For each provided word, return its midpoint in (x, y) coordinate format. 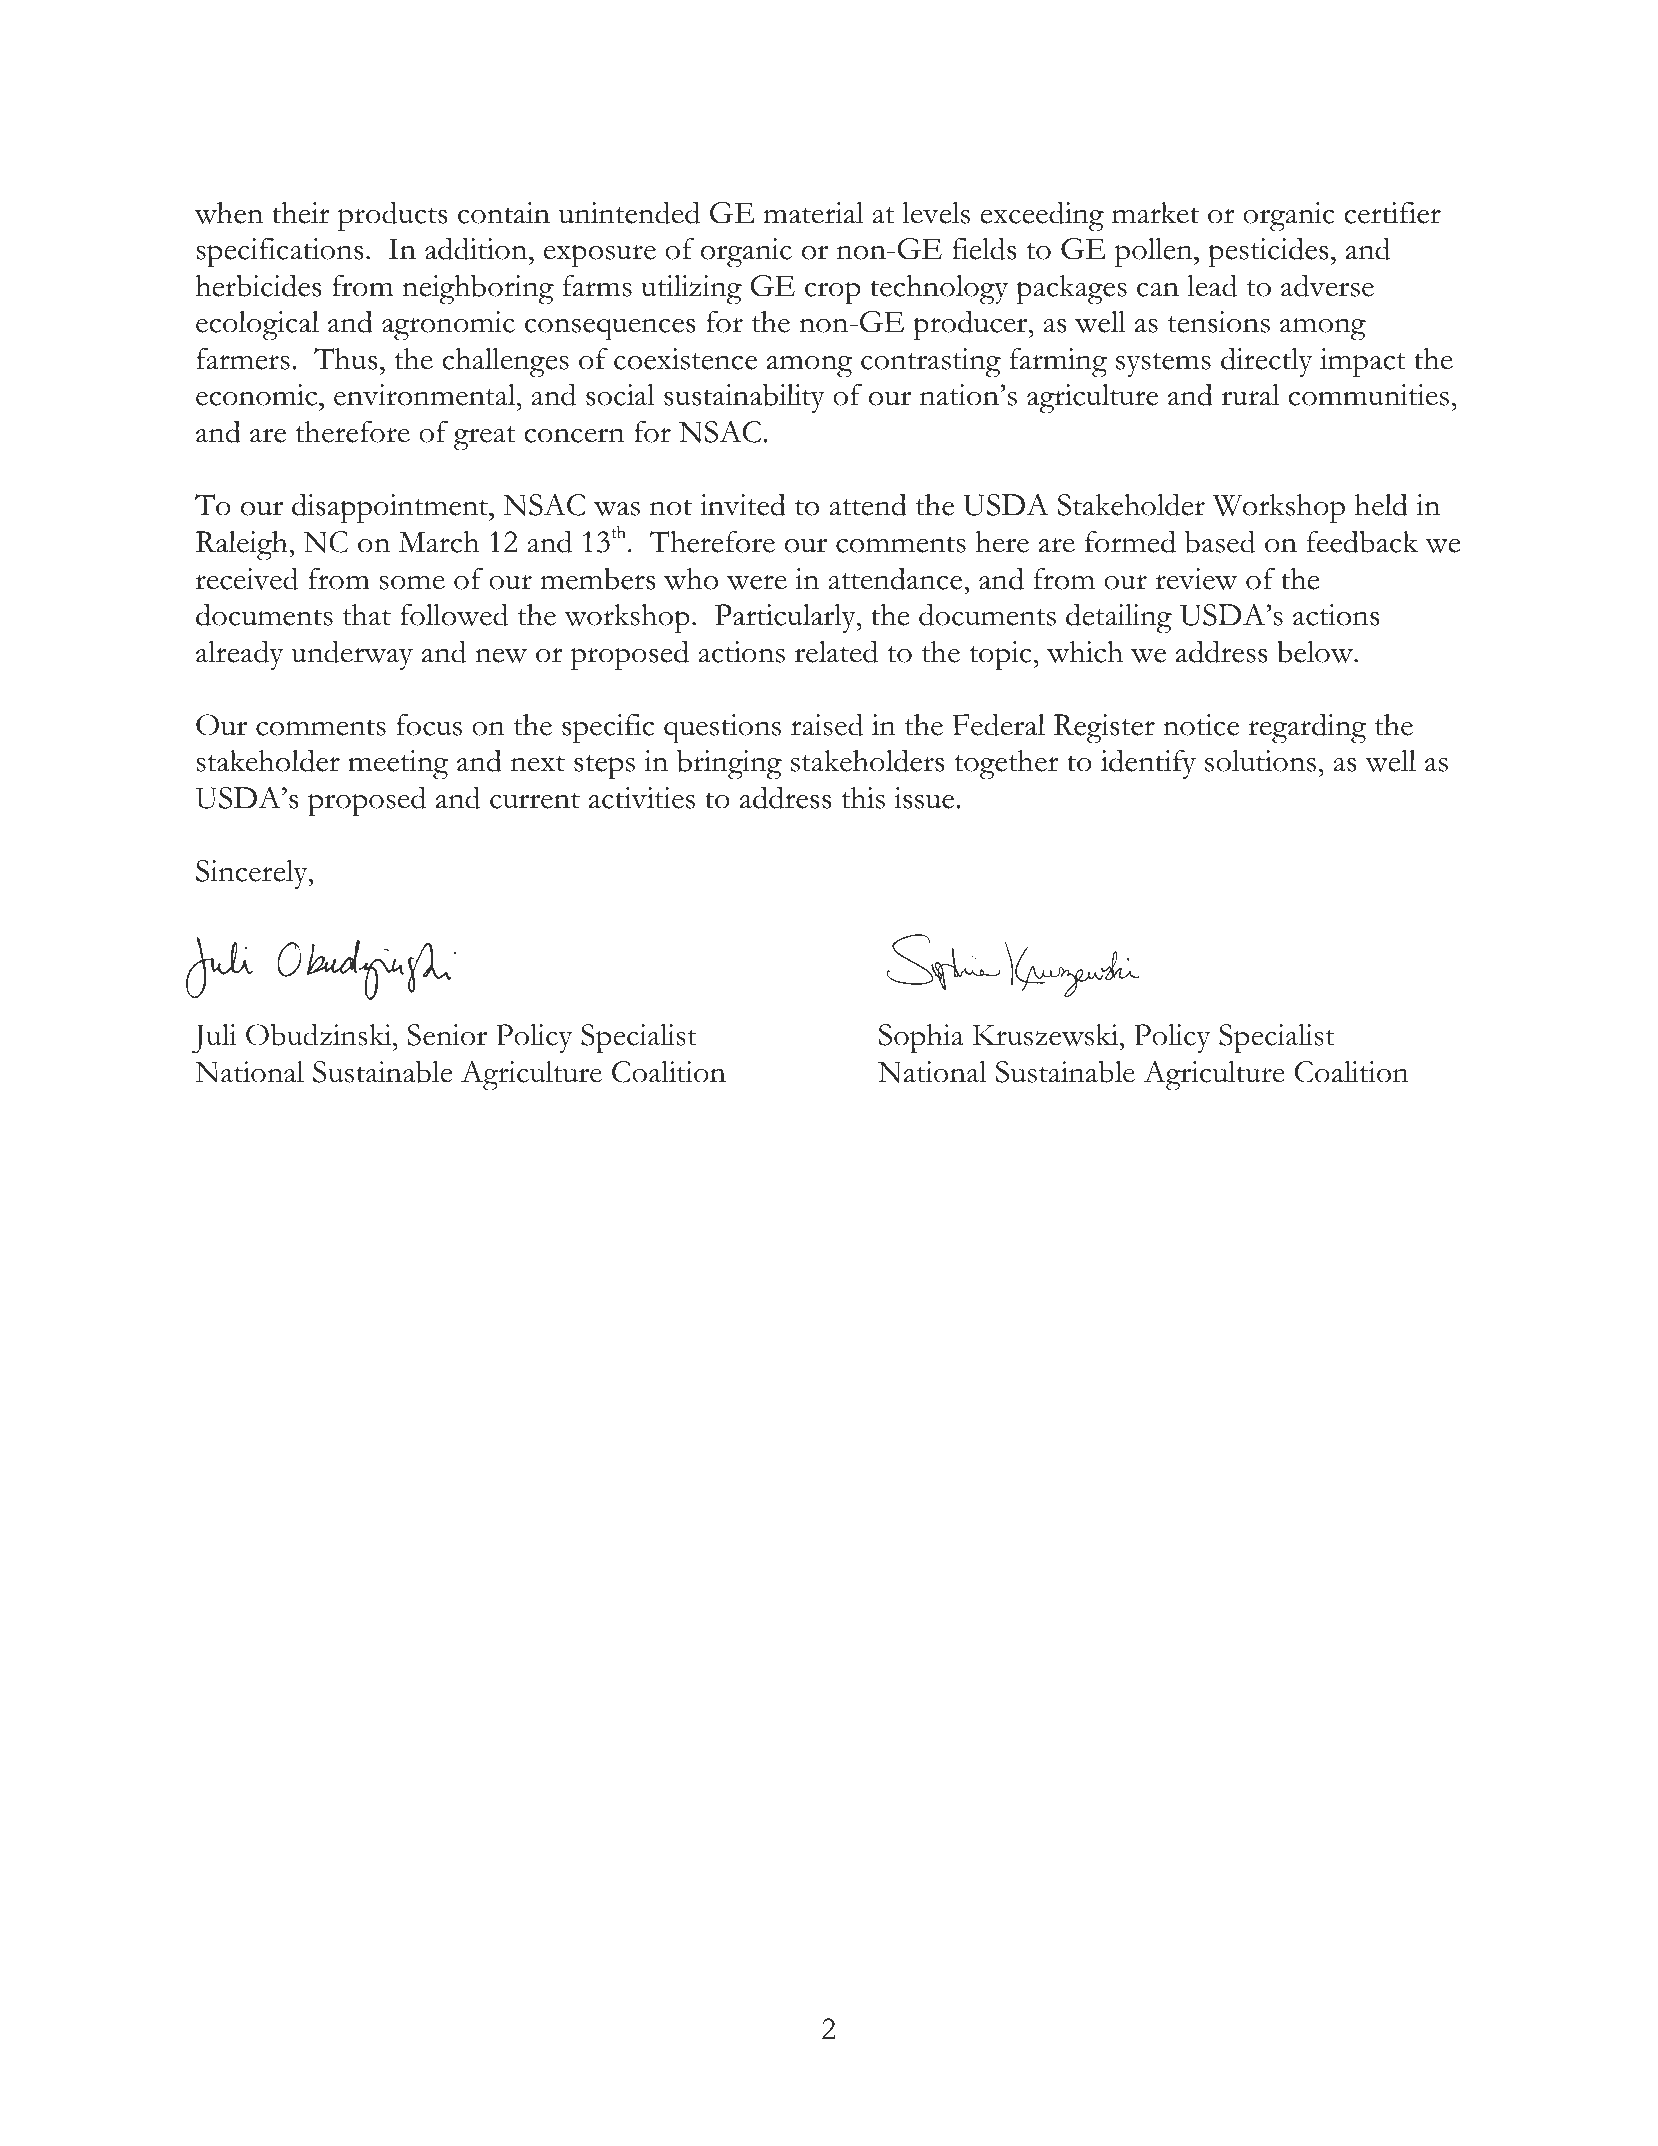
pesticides (1268, 252)
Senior (447, 1035)
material (813, 213)
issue (925, 798)
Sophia (921, 1039)
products (392, 216)
